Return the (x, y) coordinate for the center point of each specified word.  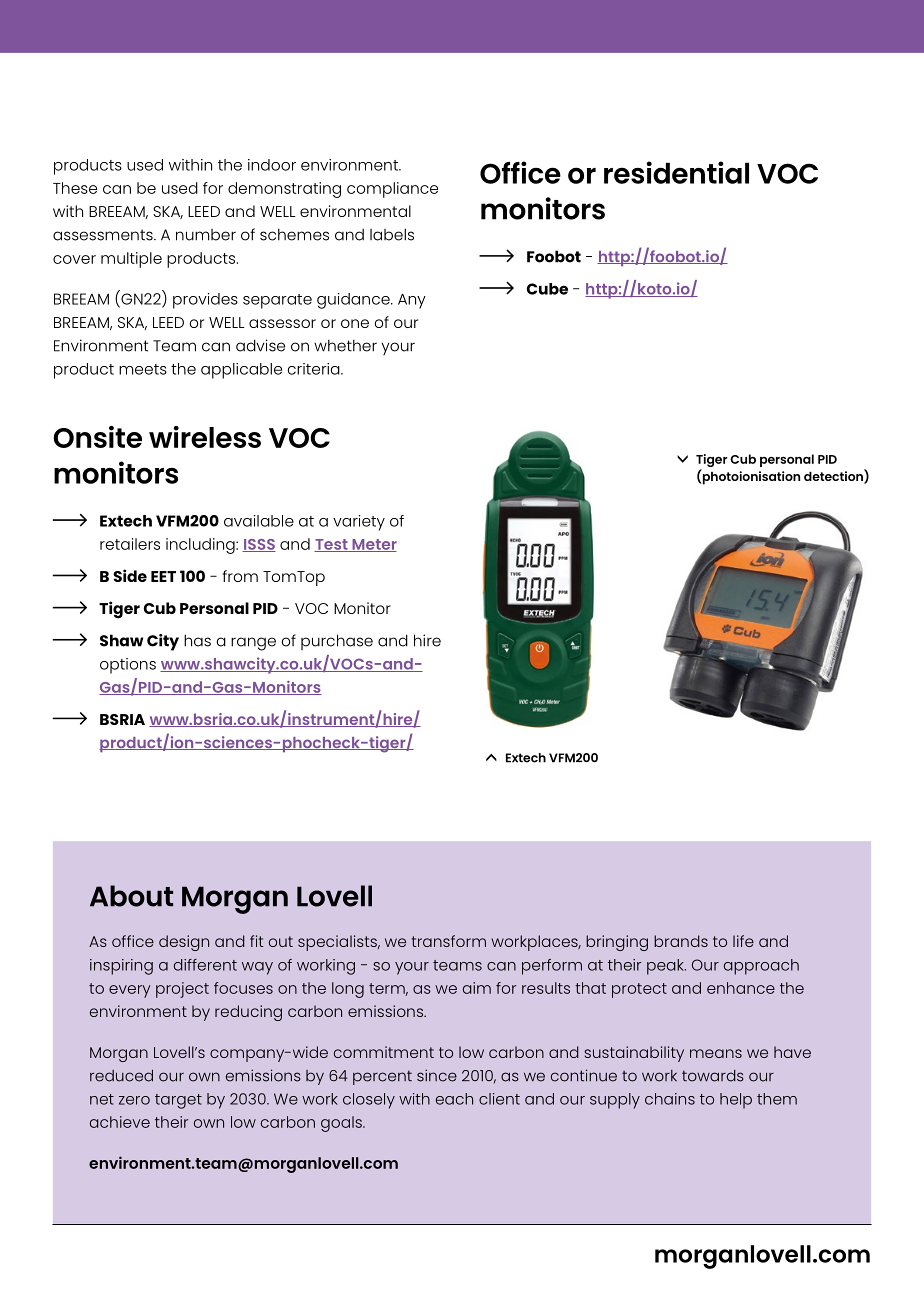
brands (681, 941)
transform (449, 941)
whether (345, 346)
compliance (392, 190)
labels (392, 234)
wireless (205, 437)
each (454, 1099)
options (128, 666)
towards (713, 1076)
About (131, 896)
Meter (373, 545)
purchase (337, 642)
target (178, 1101)
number (206, 235)
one (355, 323)
